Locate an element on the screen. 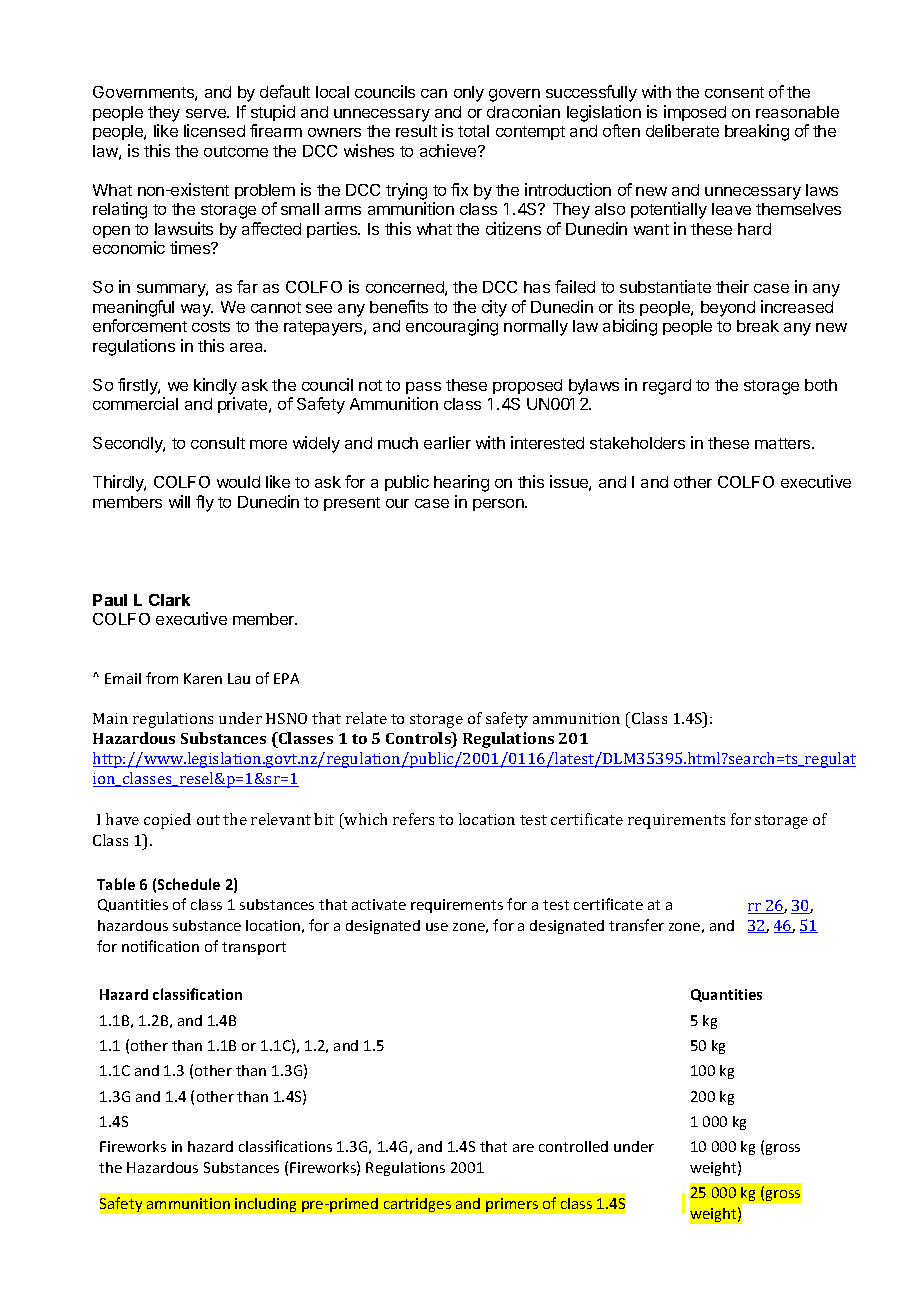  total is located at coordinates (473, 131).
